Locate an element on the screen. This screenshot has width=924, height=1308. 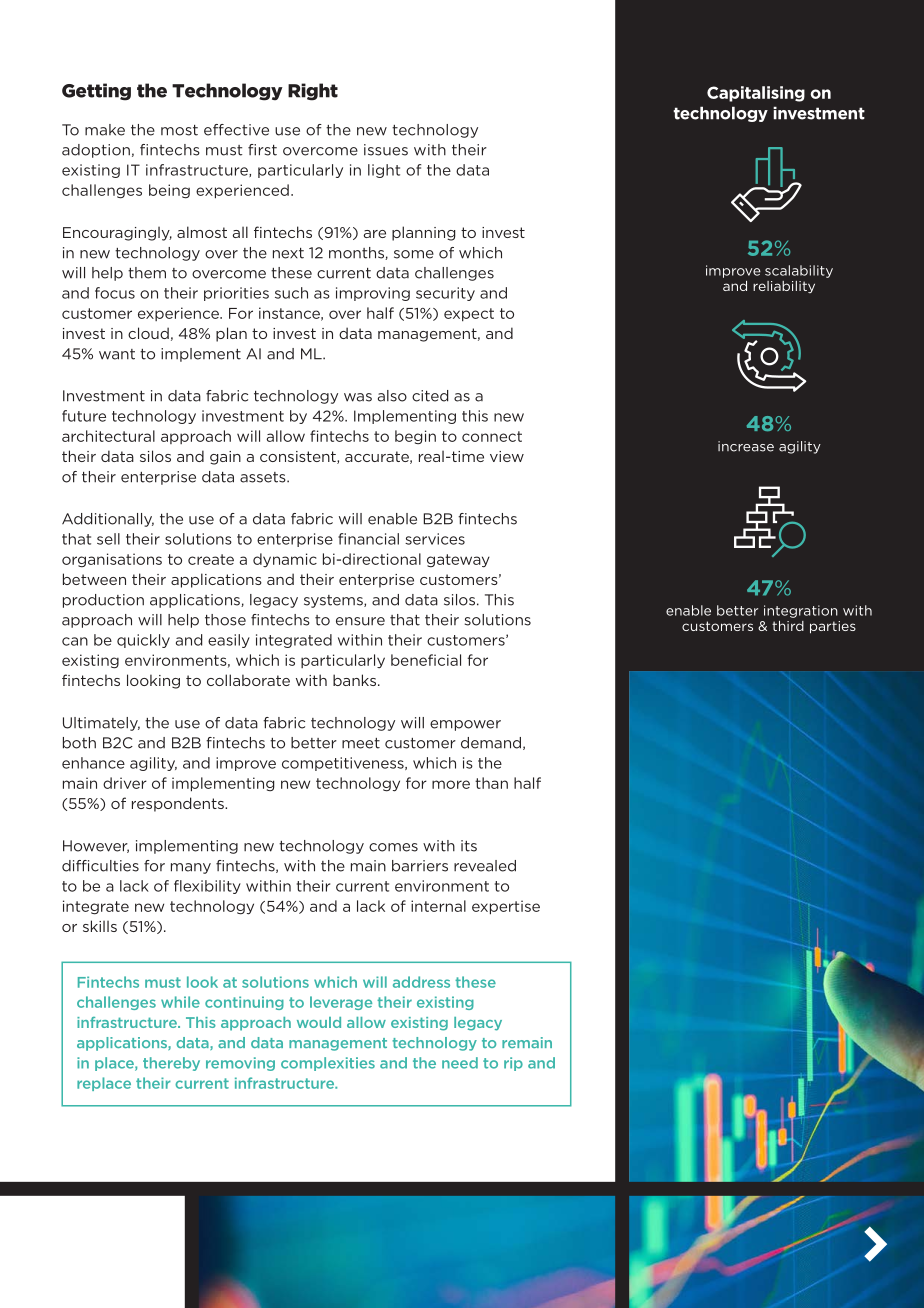
integration is located at coordinates (801, 611).
